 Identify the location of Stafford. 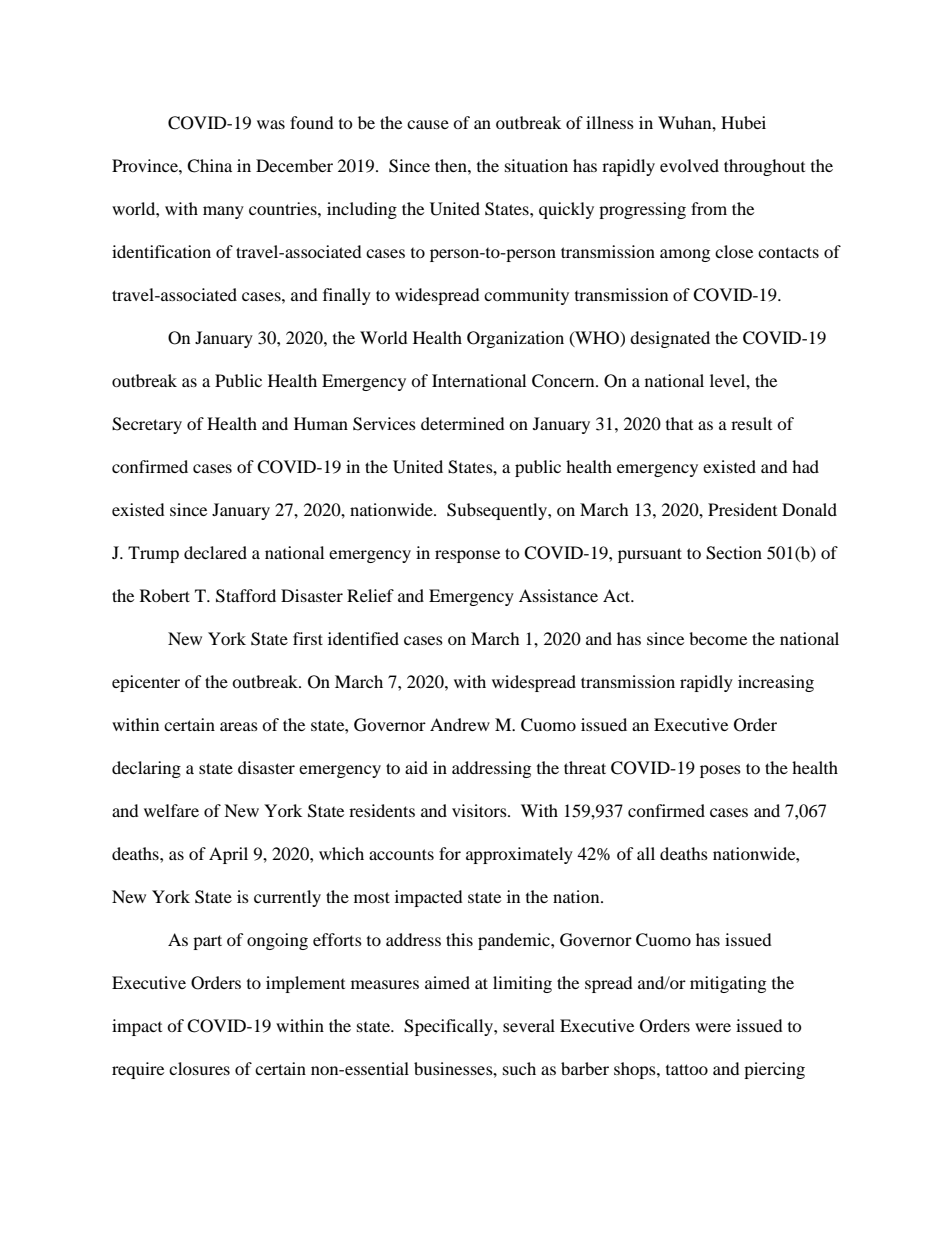
(246, 596).
